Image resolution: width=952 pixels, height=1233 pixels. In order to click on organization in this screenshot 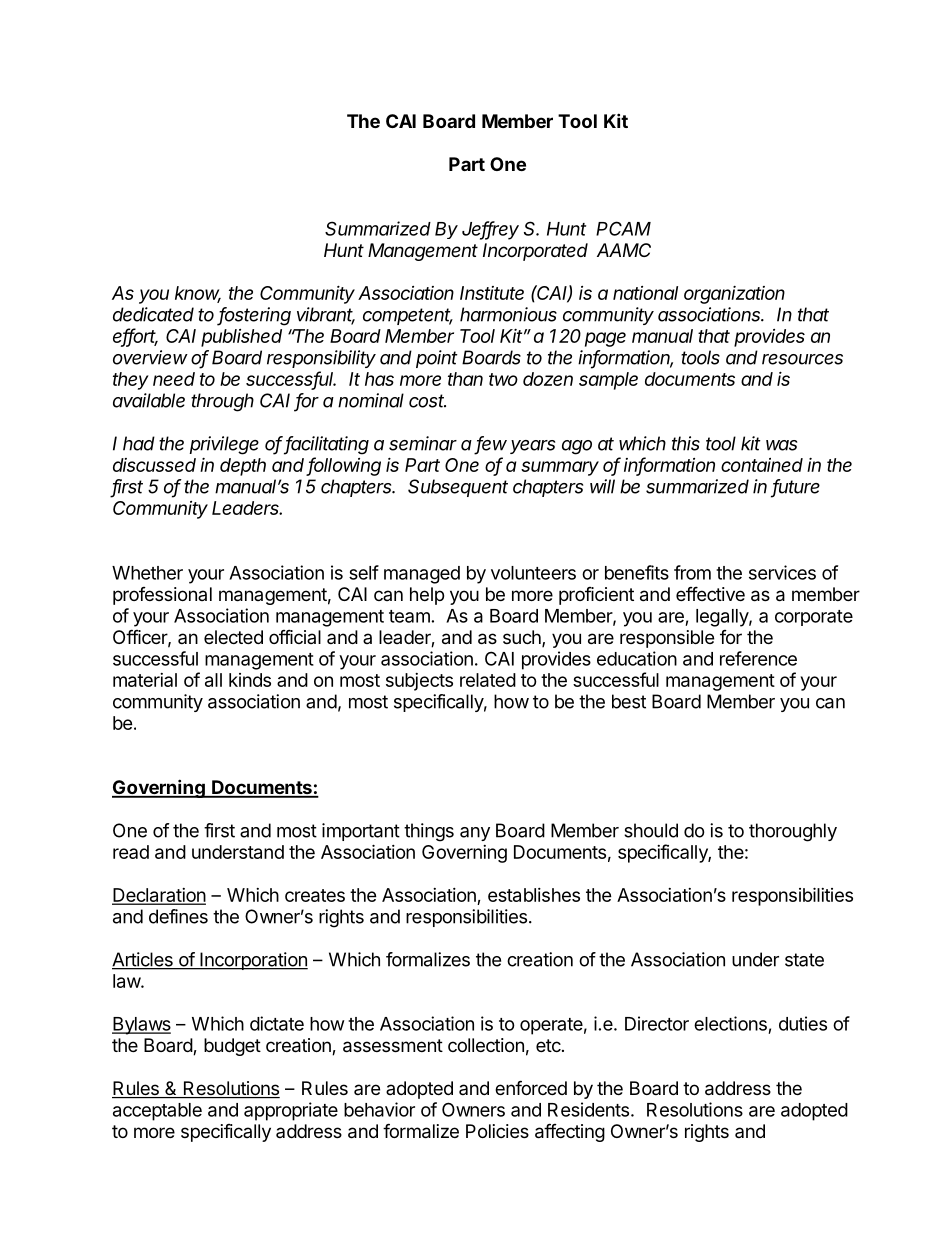, I will do `click(734, 295)`.
